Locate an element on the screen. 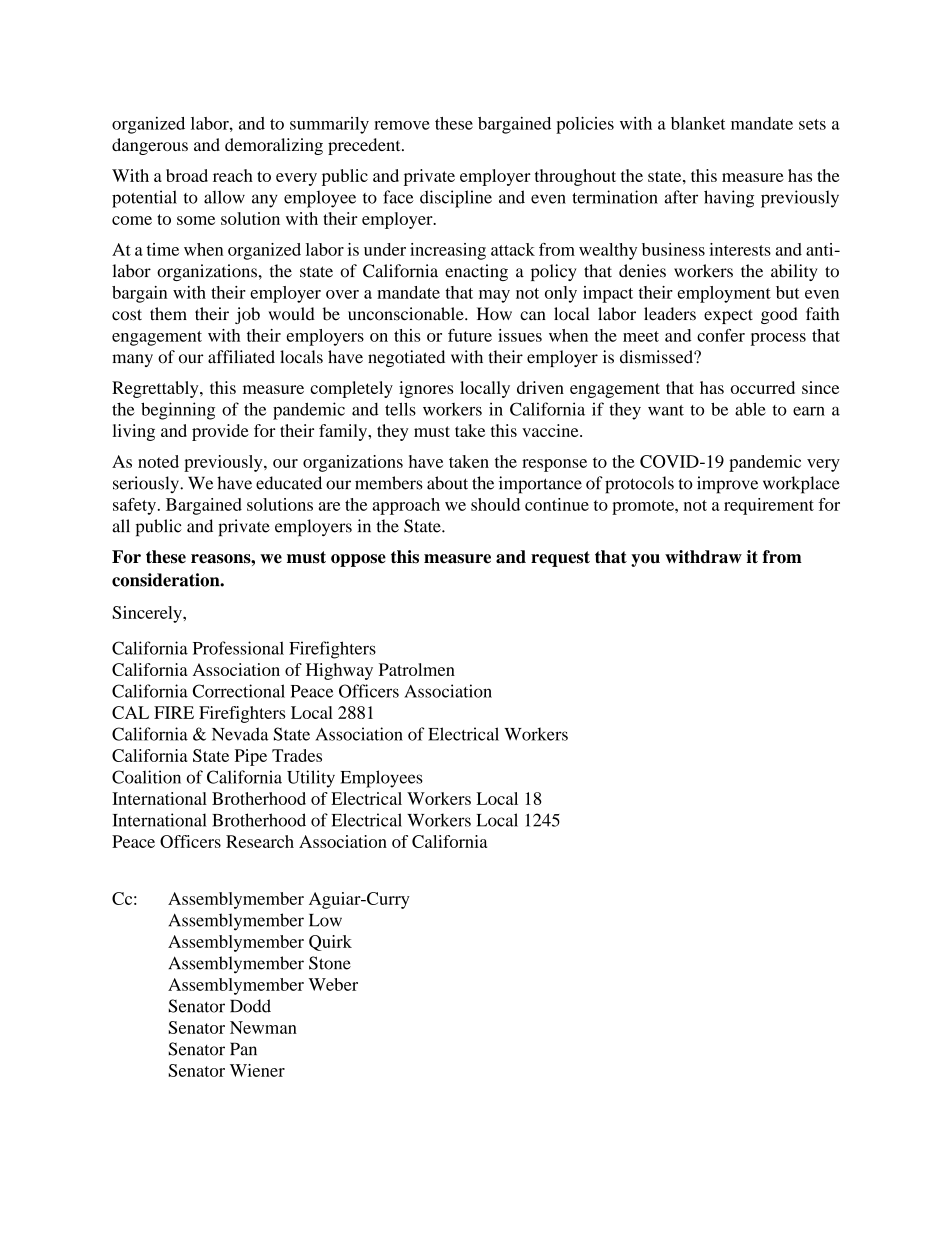 This screenshot has width=952, height=1233. future is located at coordinates (470, 335).
